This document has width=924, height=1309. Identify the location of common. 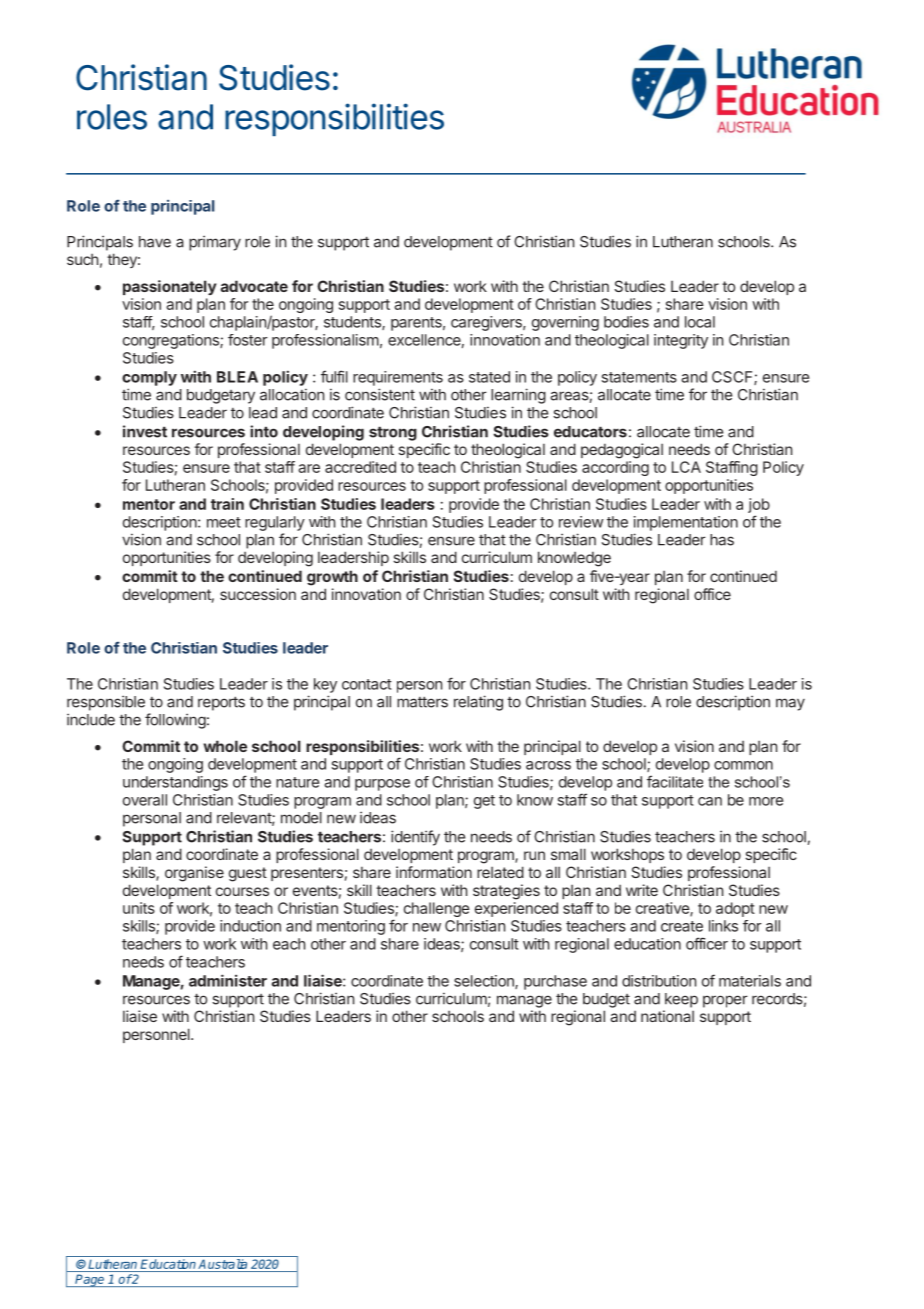
(743, 765).
